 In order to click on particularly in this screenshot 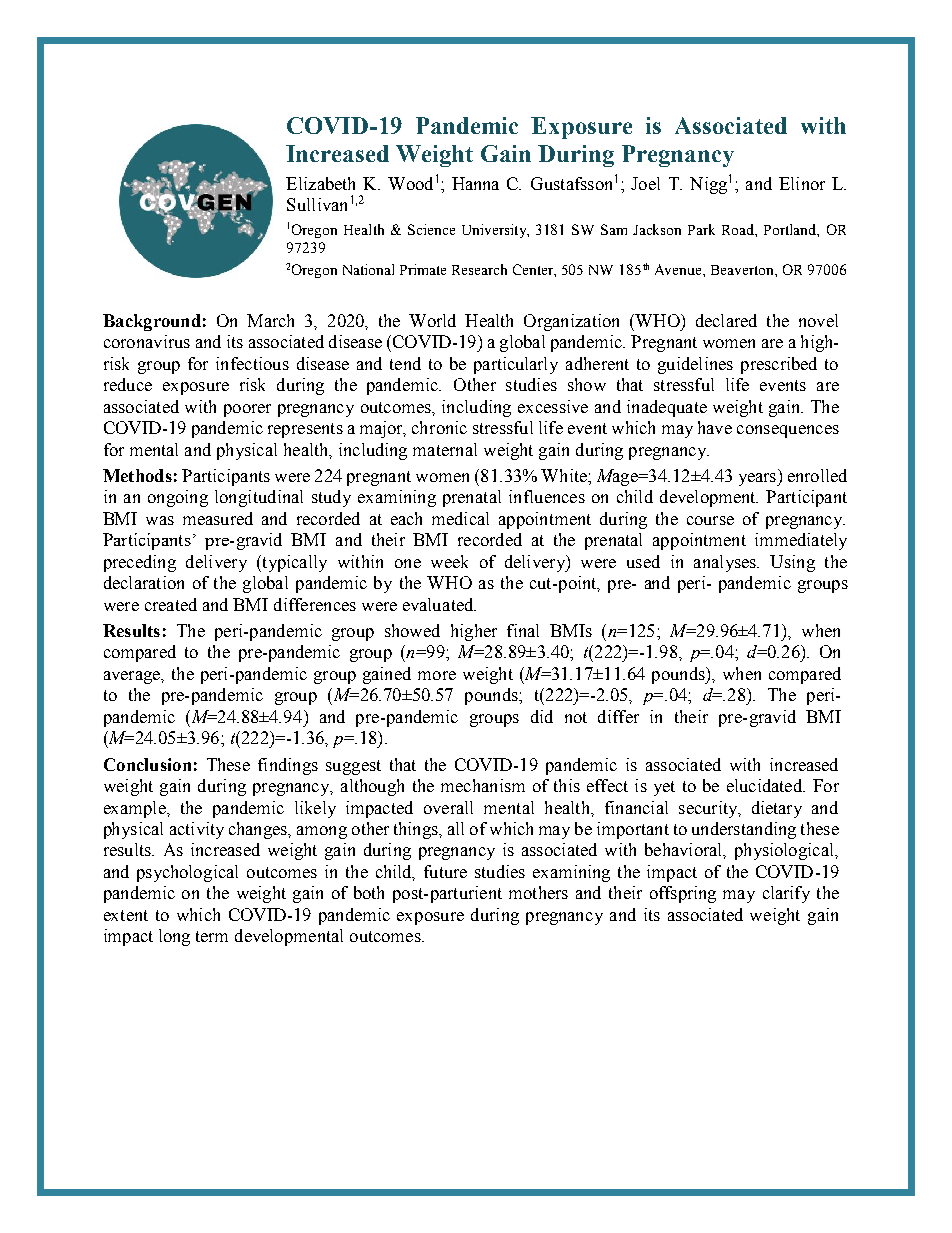, I will do `click(516, 365)`.
